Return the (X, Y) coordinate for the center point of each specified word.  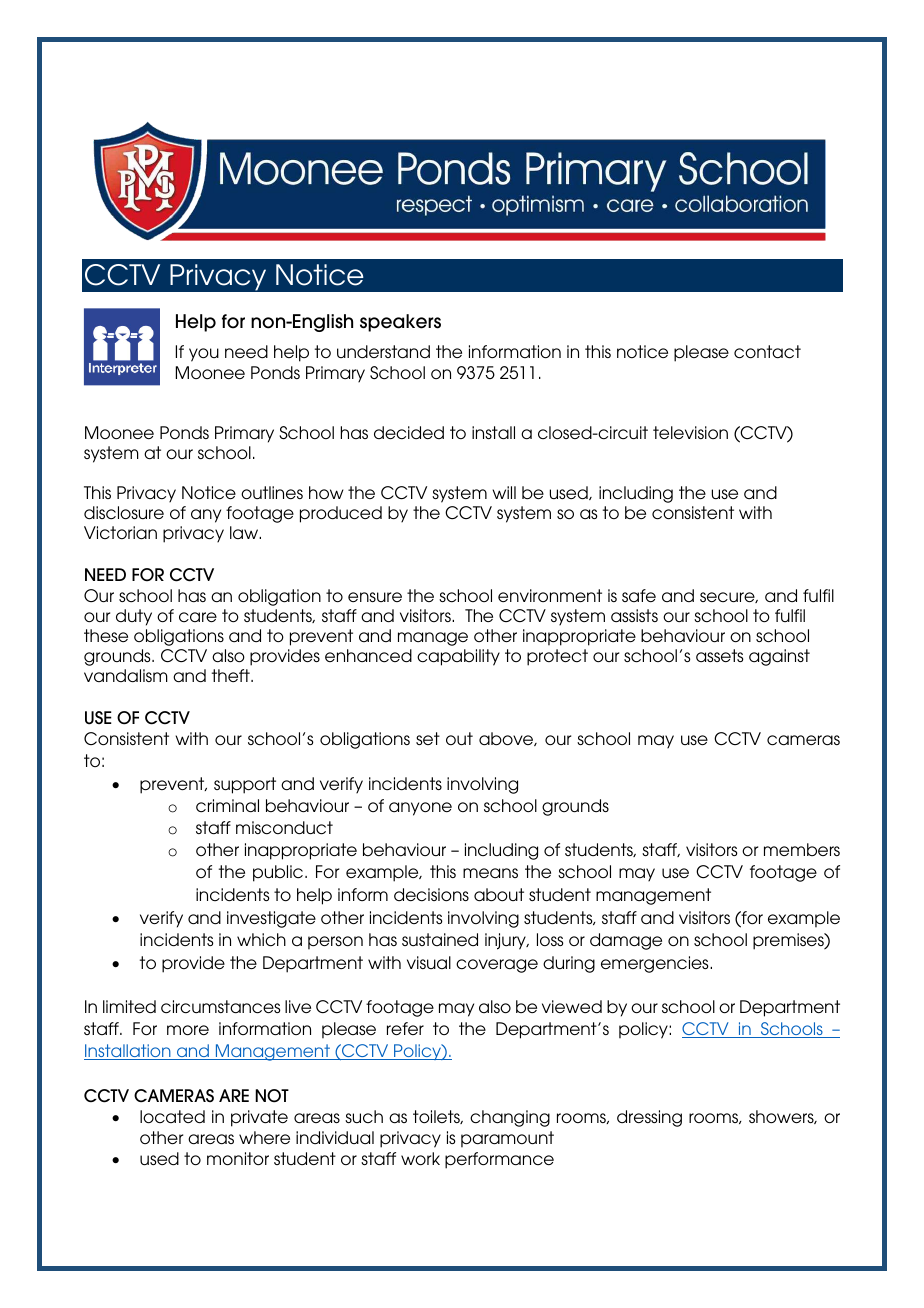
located (172, 1117)
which (261, 940)
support (245, 785)
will (504, 492)
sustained (440, 939)
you (204, 355)
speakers (400, 323)
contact (767, 352)
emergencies (656, 964)
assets (720, 655)
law (245, 532)
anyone (420, 809)
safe (639, 595)
